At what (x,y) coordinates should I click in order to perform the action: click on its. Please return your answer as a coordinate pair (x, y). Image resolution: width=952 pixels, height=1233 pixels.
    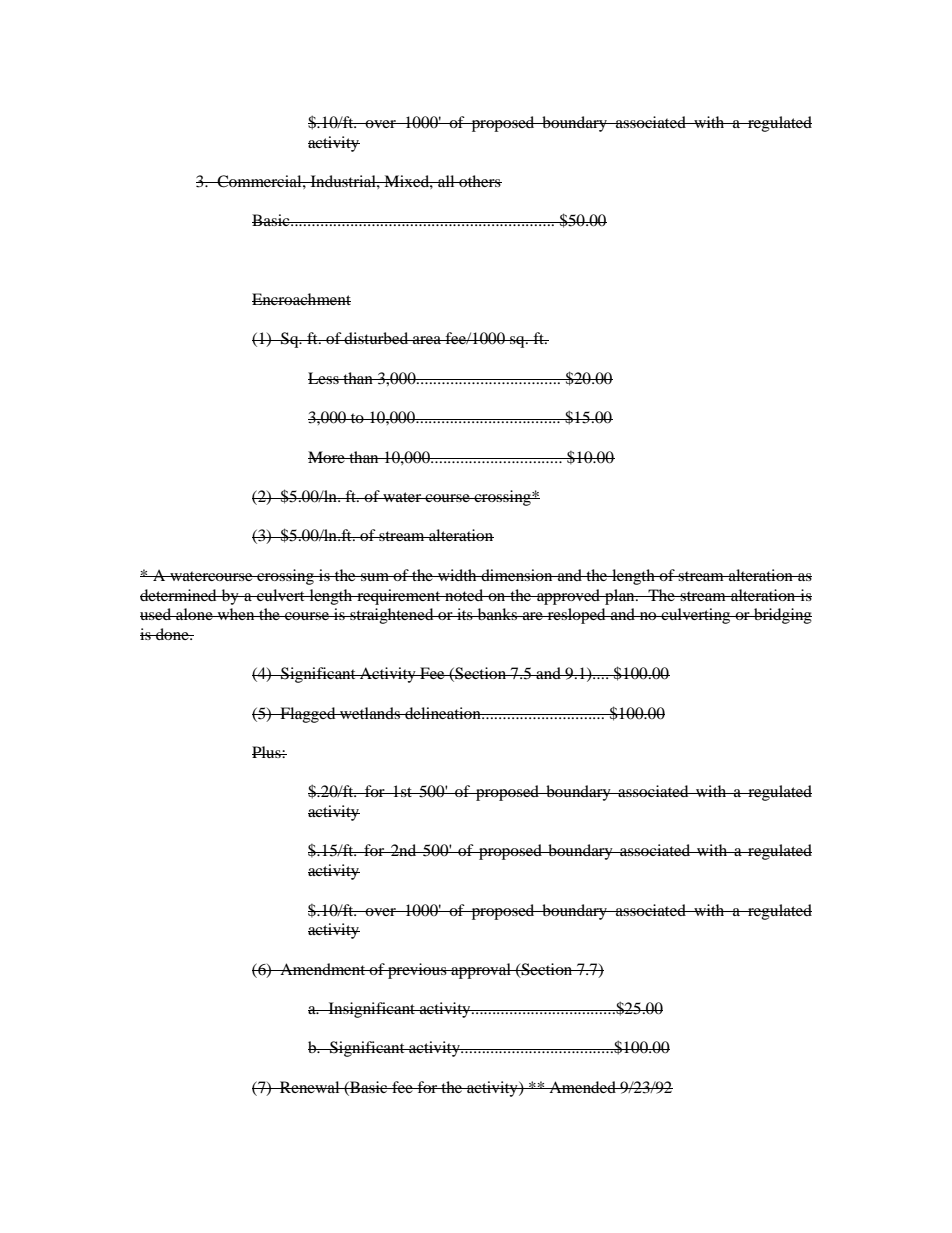
    Looking at the image, I should click on (465, 614).
